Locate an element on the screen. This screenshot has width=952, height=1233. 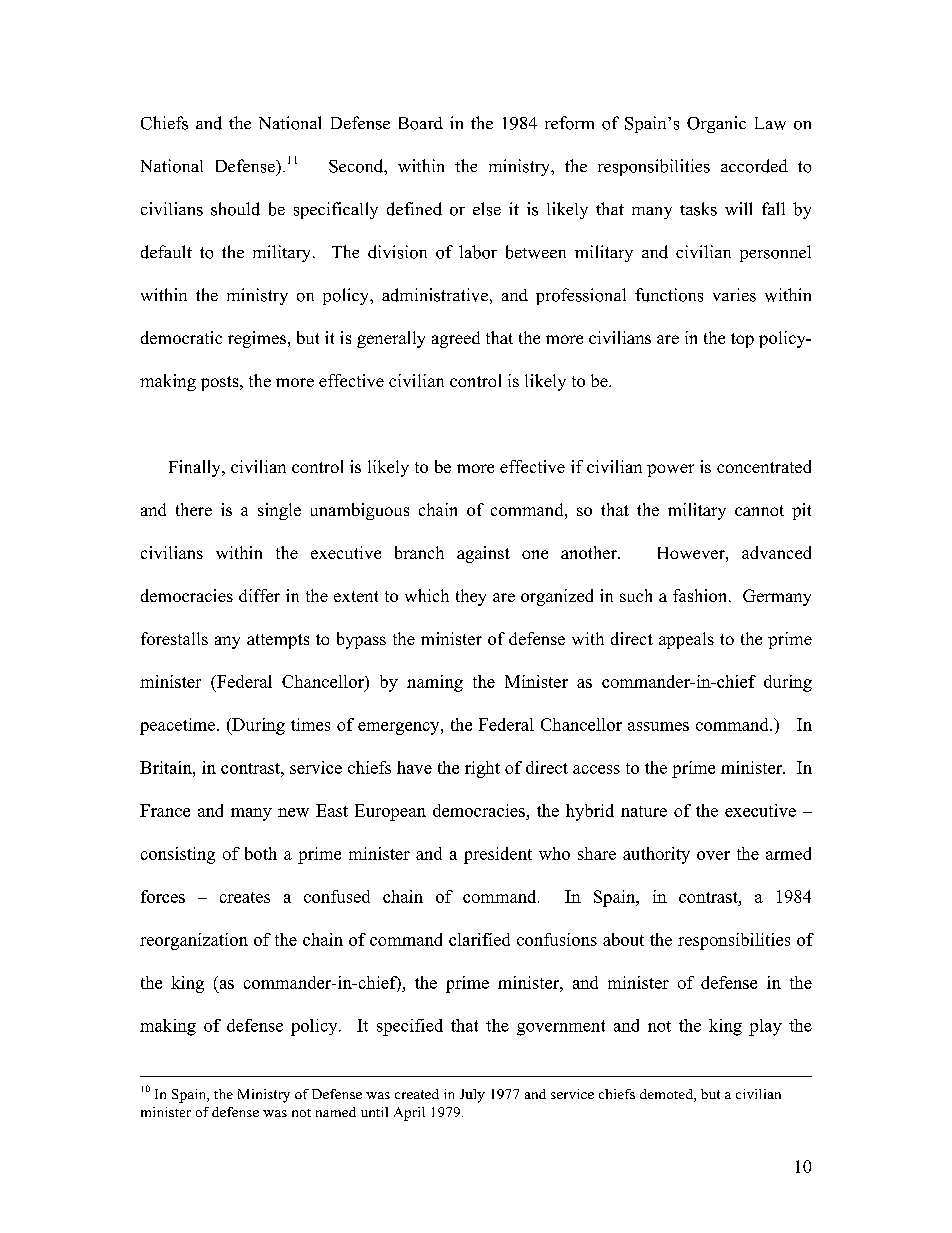
named is located at coordinates (336, 1112).
